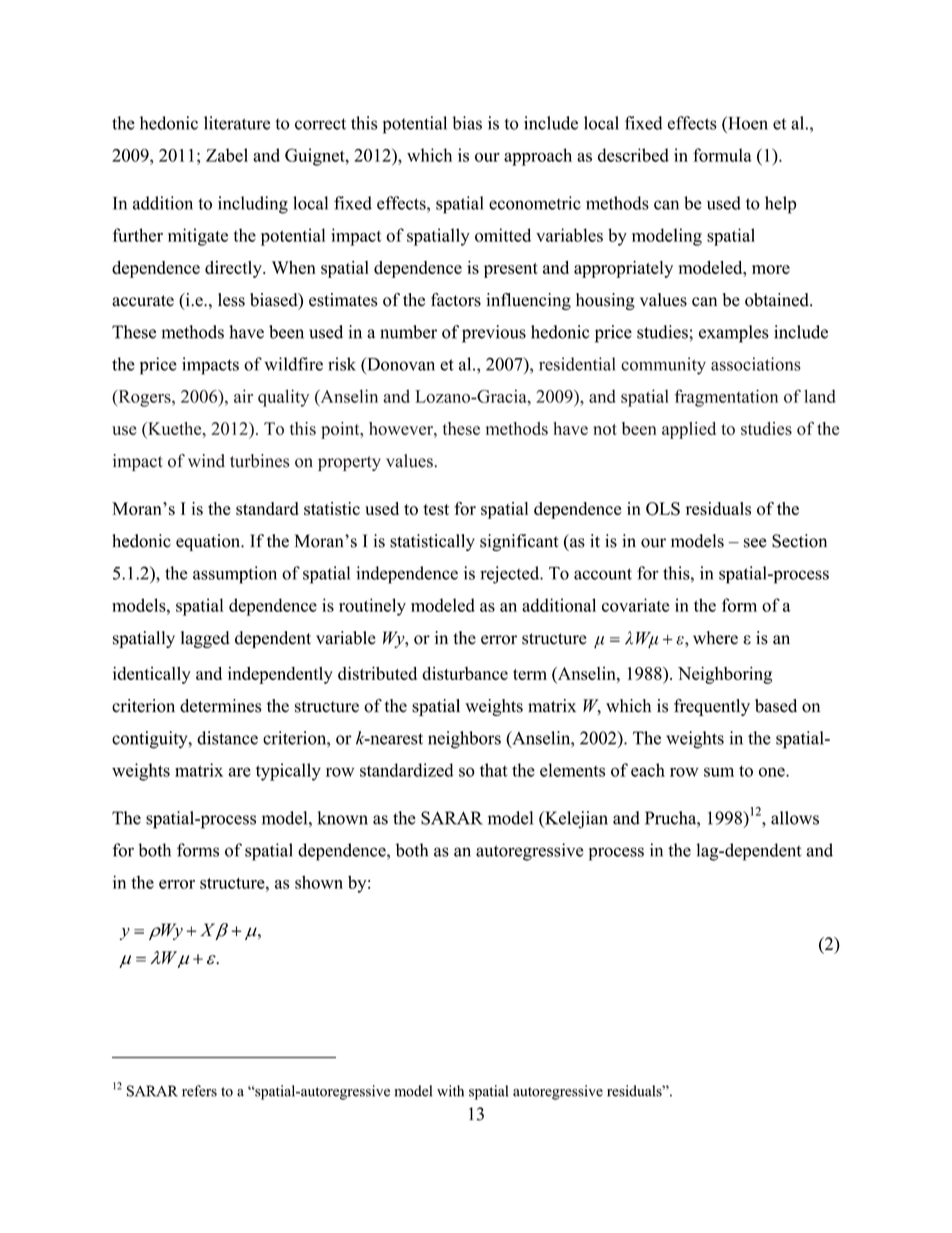  What do you see at coordinates (227, 155) in the page?
I see `Zabel` at bounding box center [227, 155].
